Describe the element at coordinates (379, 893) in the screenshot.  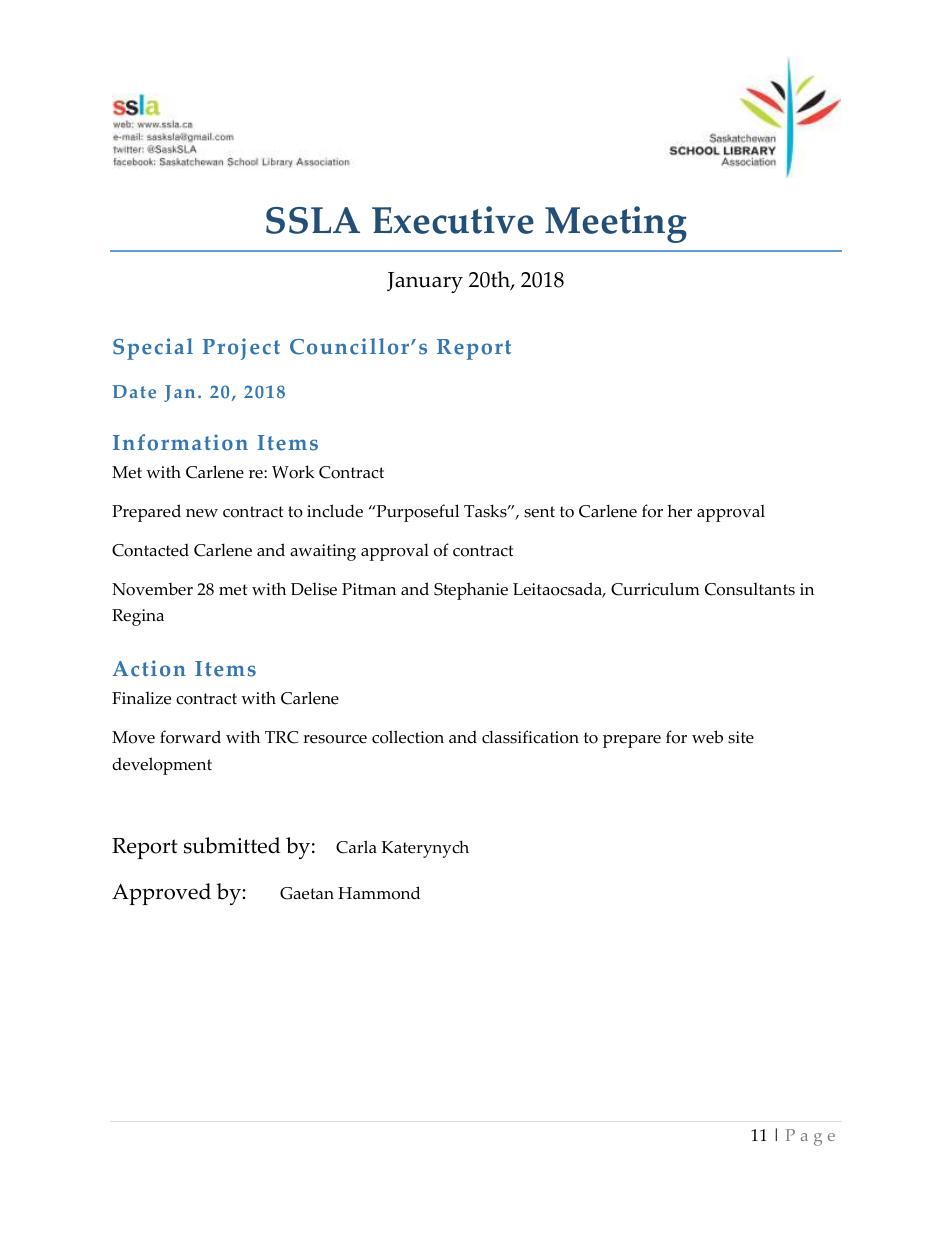
I see `Hammond` at that location.
